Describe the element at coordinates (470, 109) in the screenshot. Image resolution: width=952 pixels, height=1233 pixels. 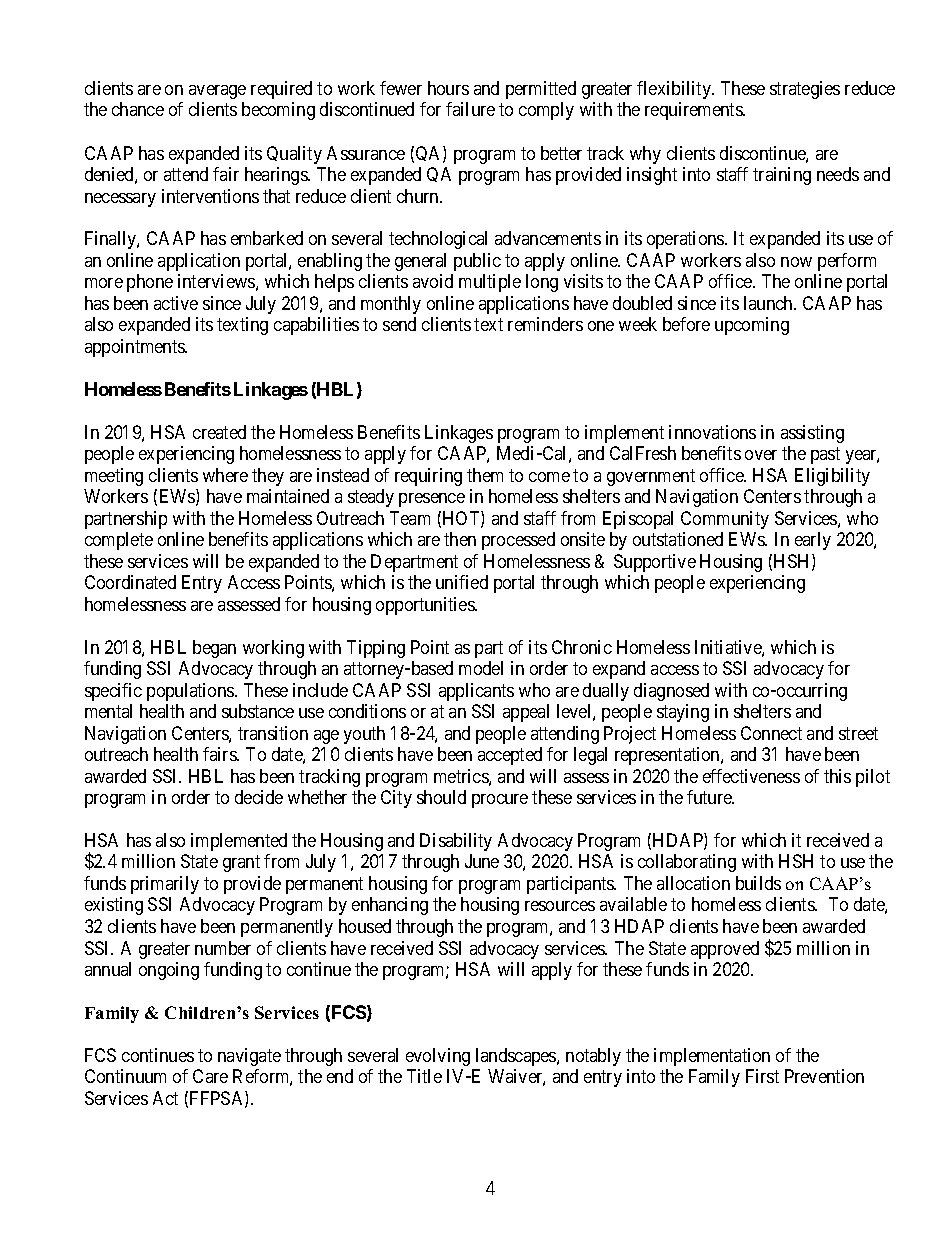
I see `failure` at that location.
